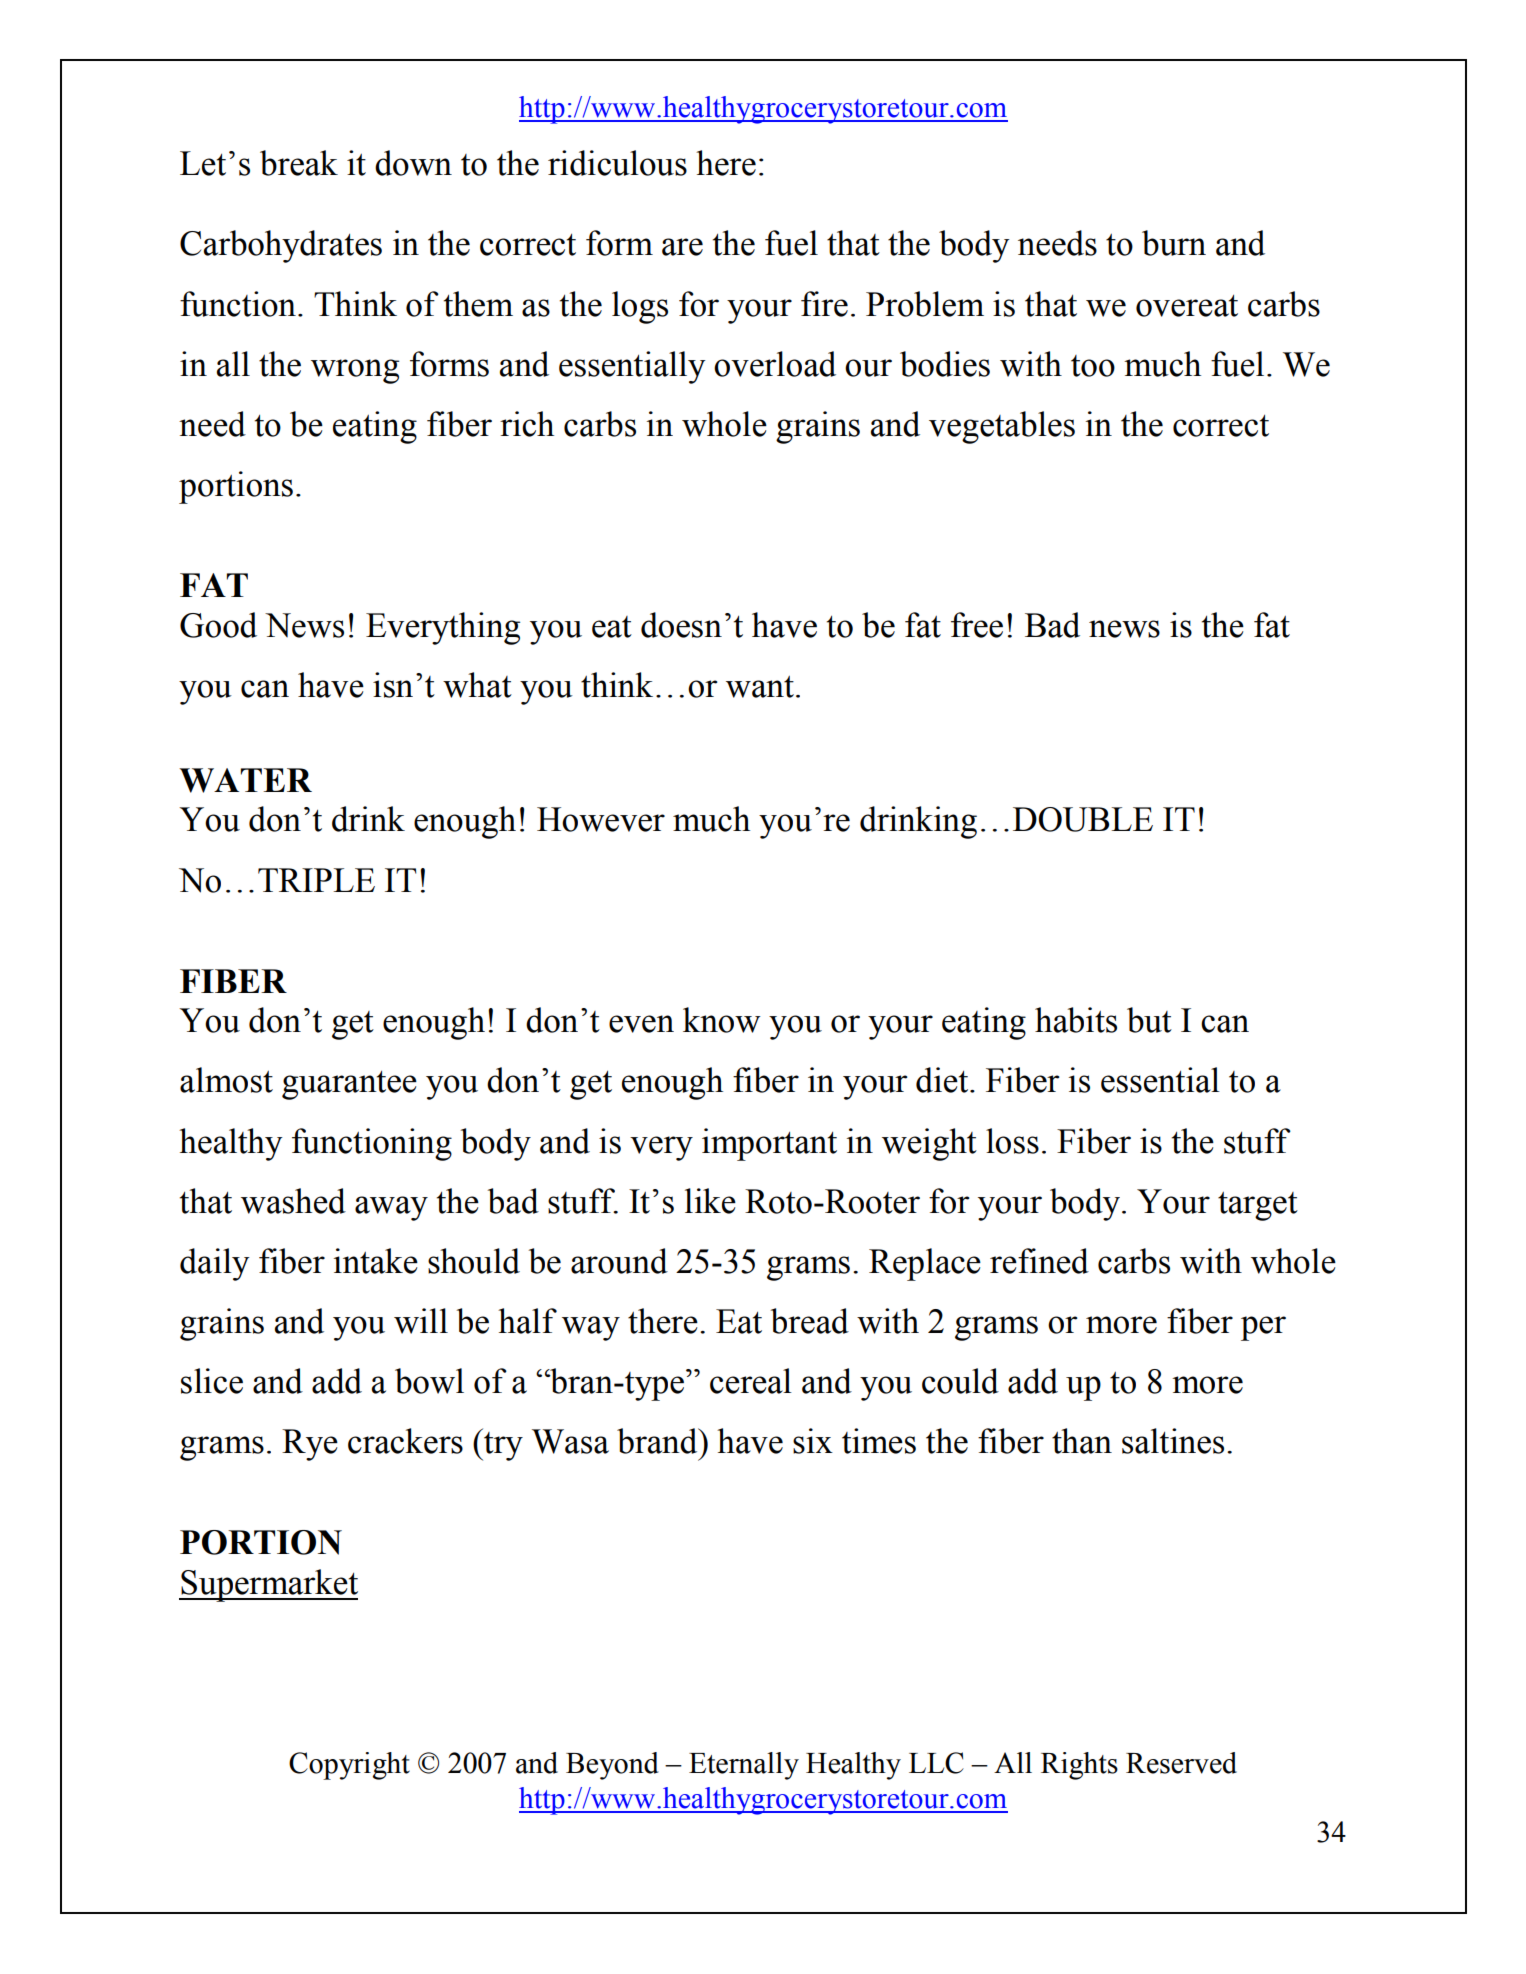 The image size is (1526, 1974). What do you see at coordinates (245, 780) in the screenshot?
I see `WATER` at bounding box center [245, 780].
